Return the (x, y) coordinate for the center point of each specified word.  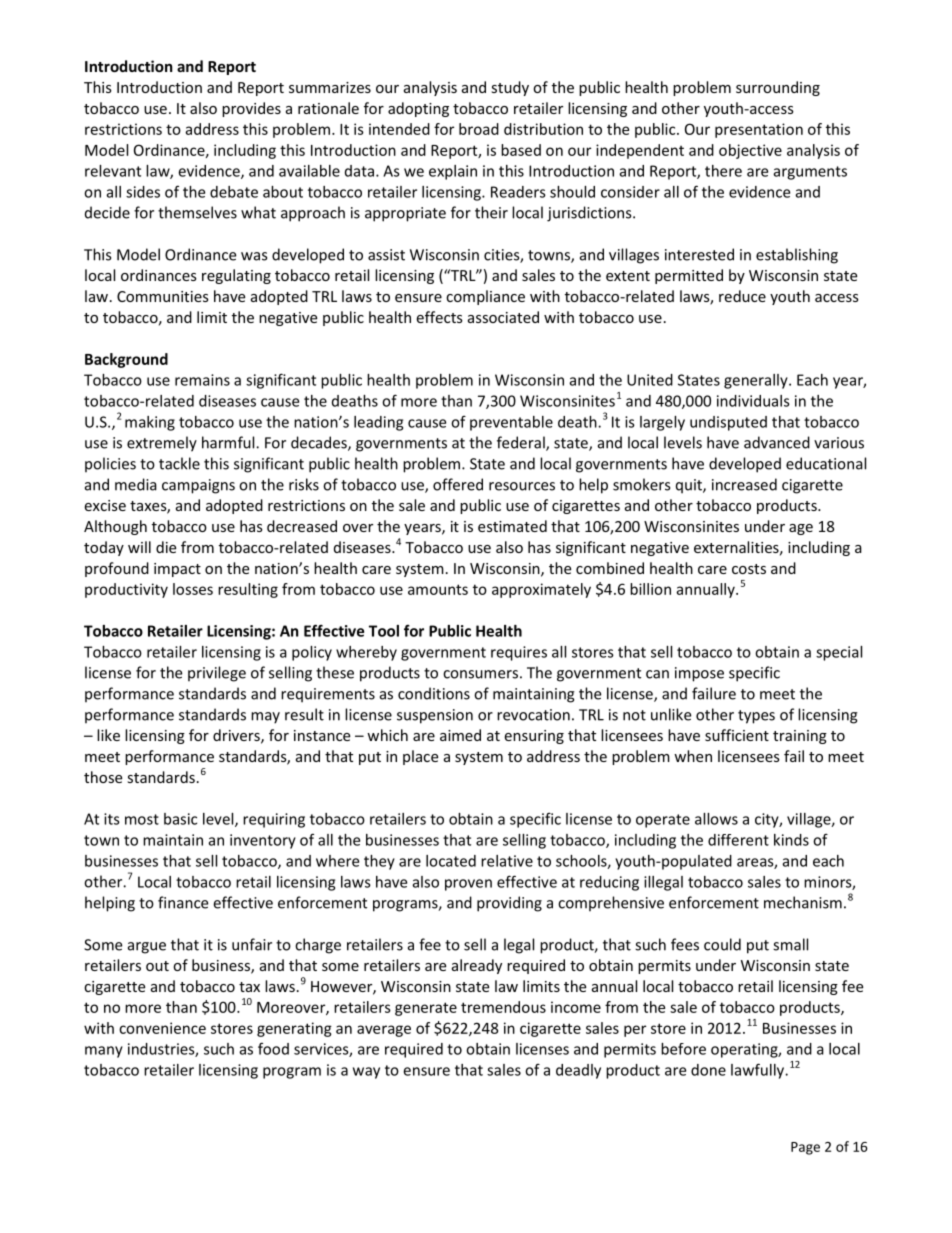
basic (180, 819)
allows (716, 819)
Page (805, 1148)
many (104, 1052)
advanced (777, 442)
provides (251, 109)
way (366, 1073)
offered (458, 484)
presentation (759, 130)
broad (479, 129)
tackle (179, 463)
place (420, 757)
